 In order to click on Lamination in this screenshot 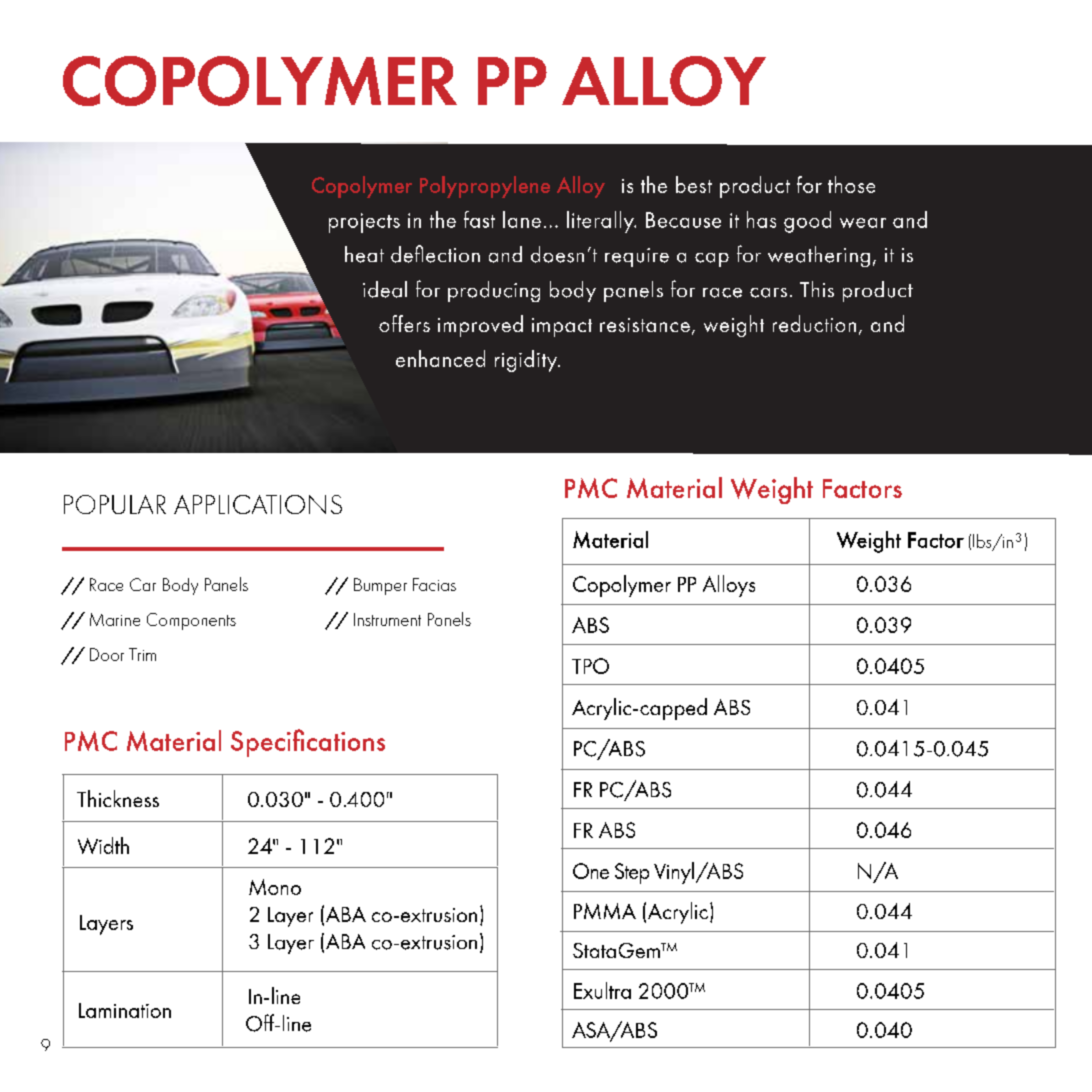, I will do `click(125, 1010)`.
